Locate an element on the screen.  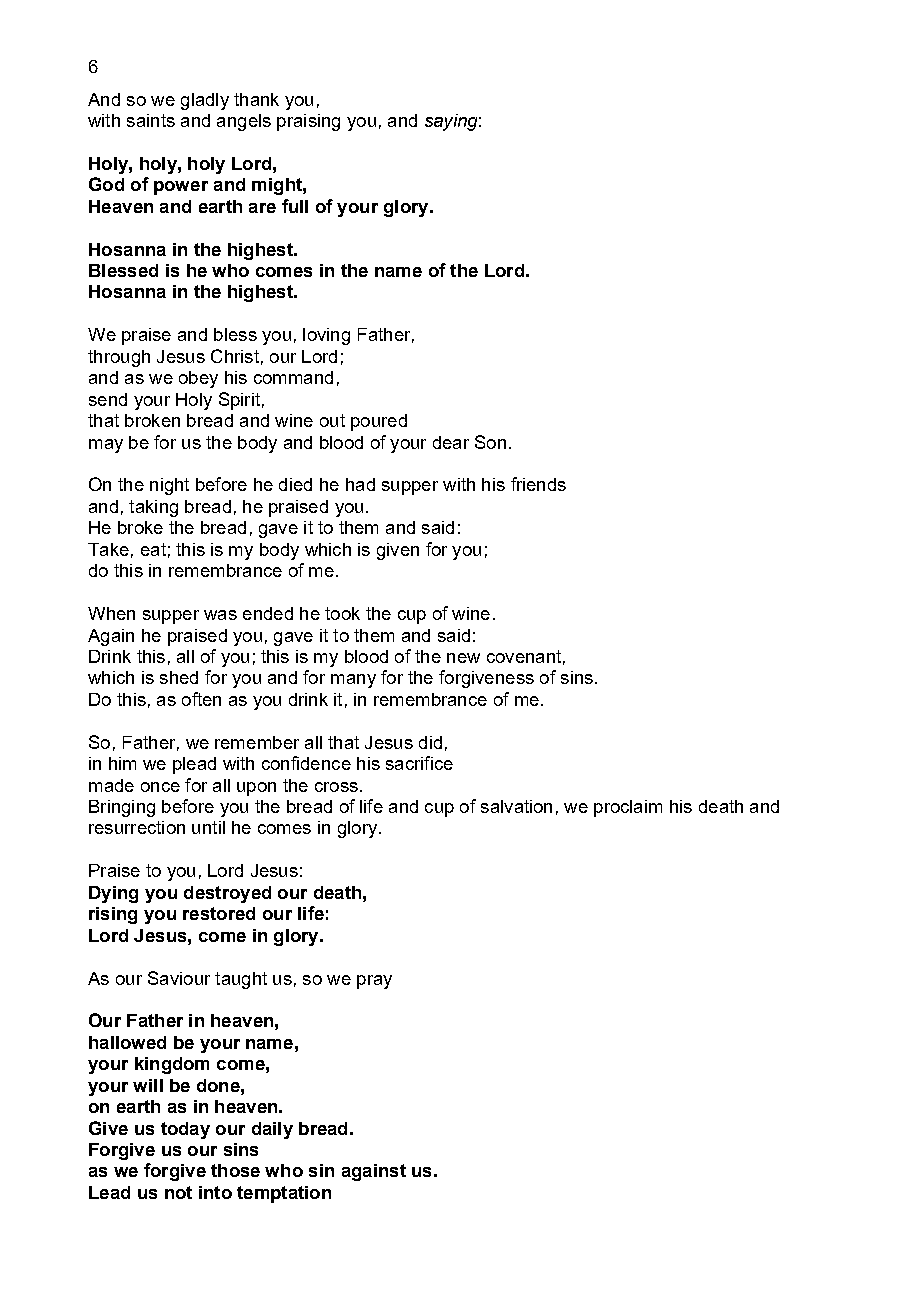
temptation is located at coordinates (284, 1194).
